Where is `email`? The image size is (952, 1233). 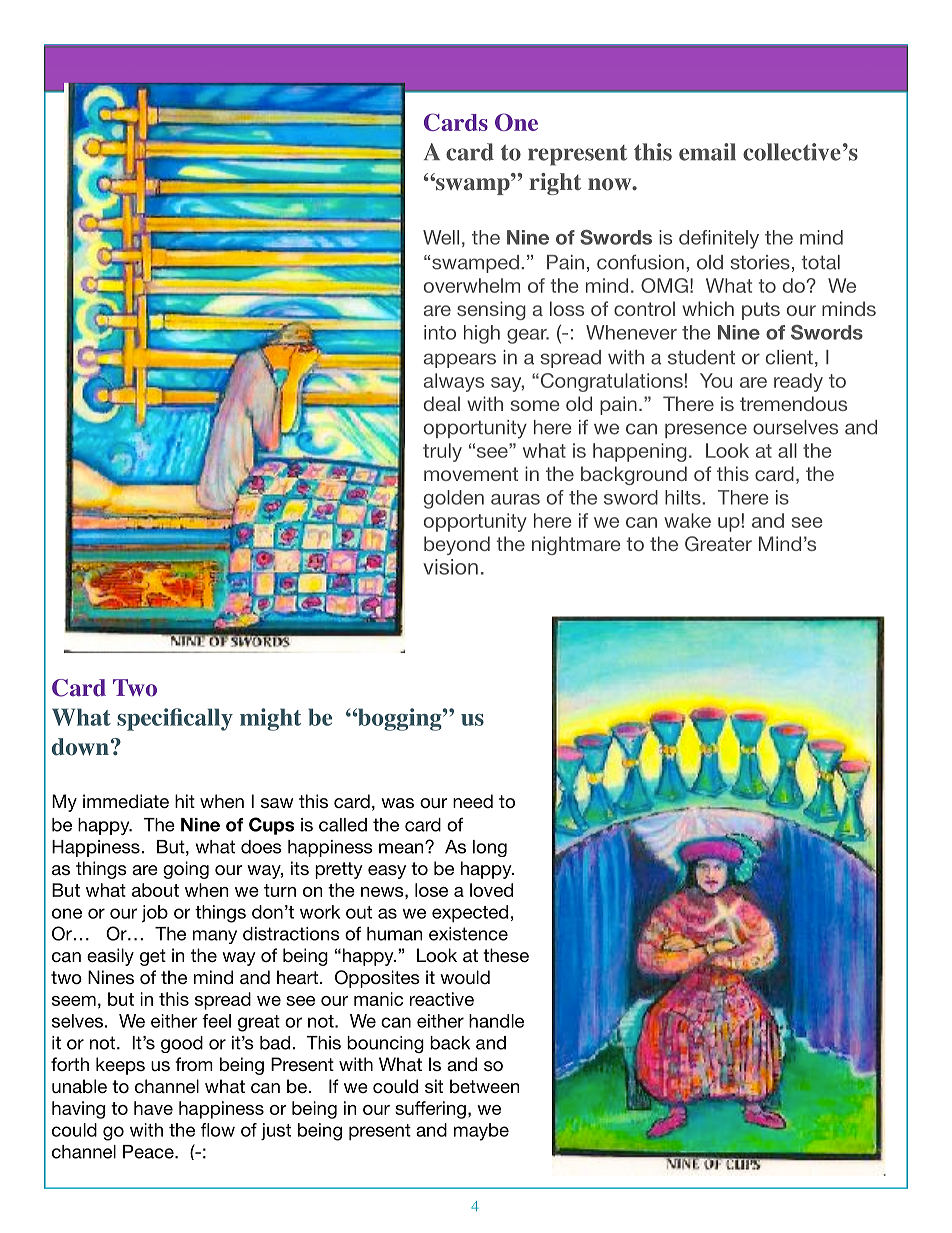
email is located at coordinates (707, 152).
